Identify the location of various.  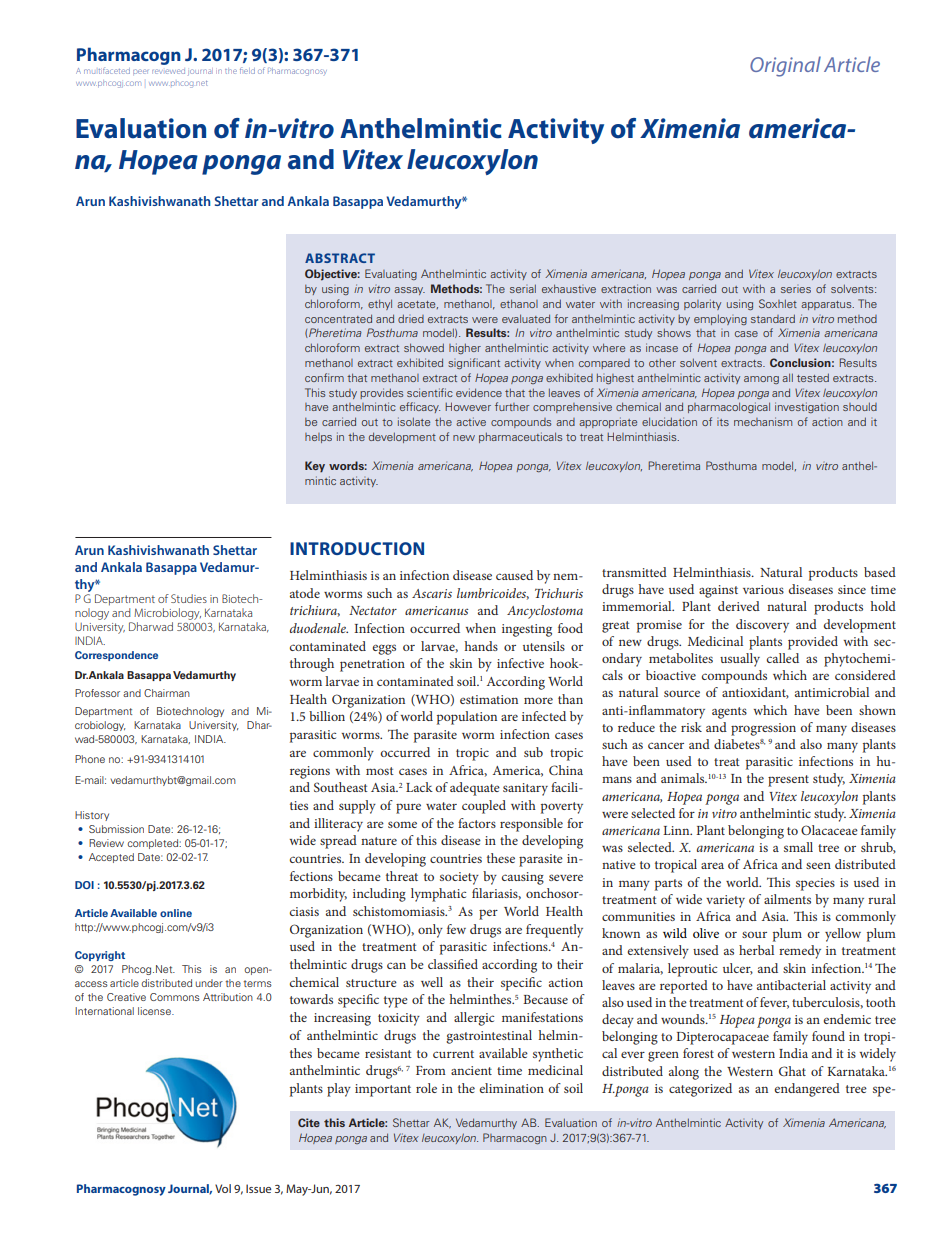
(763, 589).
